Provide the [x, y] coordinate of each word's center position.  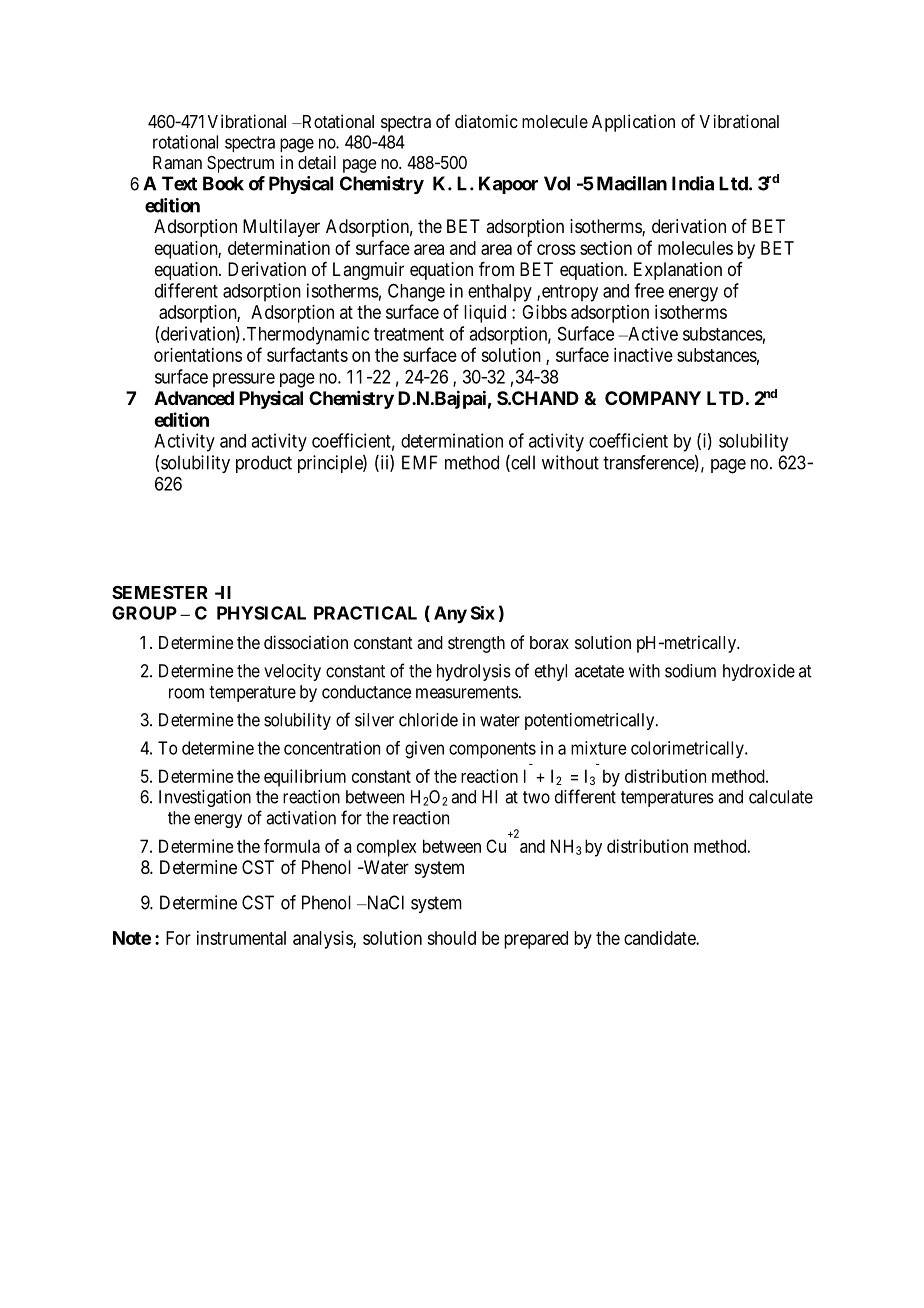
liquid [485, 314]
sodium [690, 671]
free [649, 290]
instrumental [241, 938]
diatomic [486, 121]
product [264, 464]
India [693, 183]
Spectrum [240, 164]
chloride [428, 720]
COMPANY [653, 398]
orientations [198, 355]
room [186, 693]
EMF [420, 462]
